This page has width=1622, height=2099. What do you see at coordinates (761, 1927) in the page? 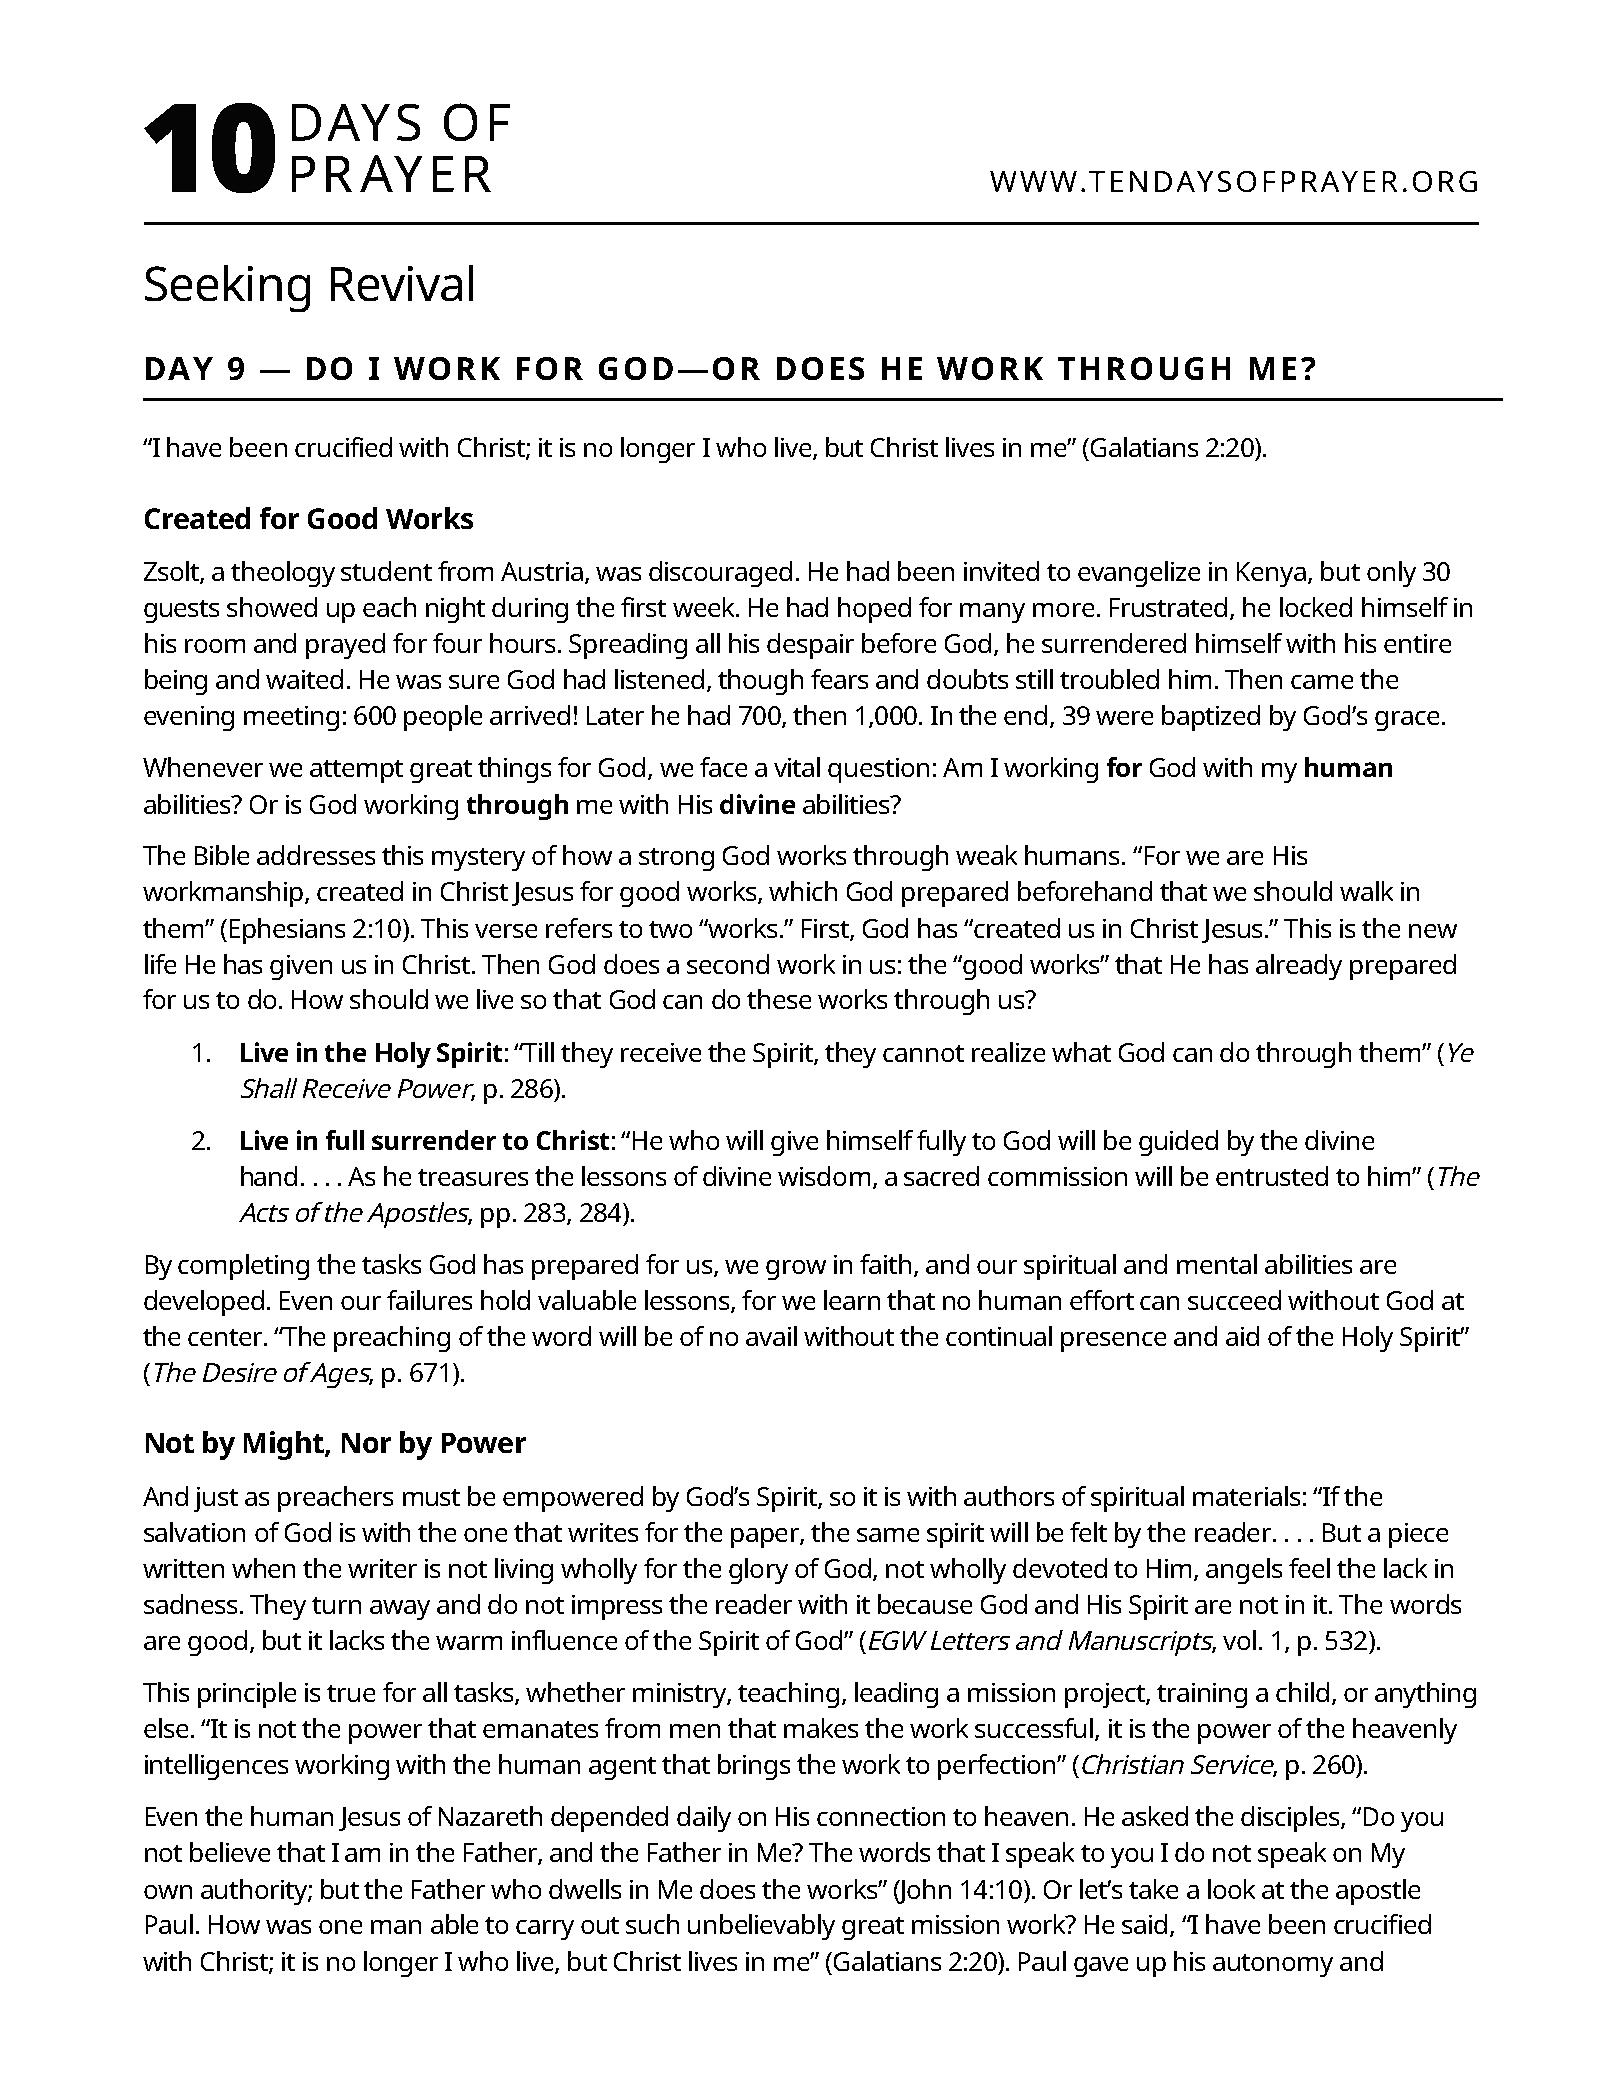
I see `unbelievably` at bounding box center [761, 1927].
